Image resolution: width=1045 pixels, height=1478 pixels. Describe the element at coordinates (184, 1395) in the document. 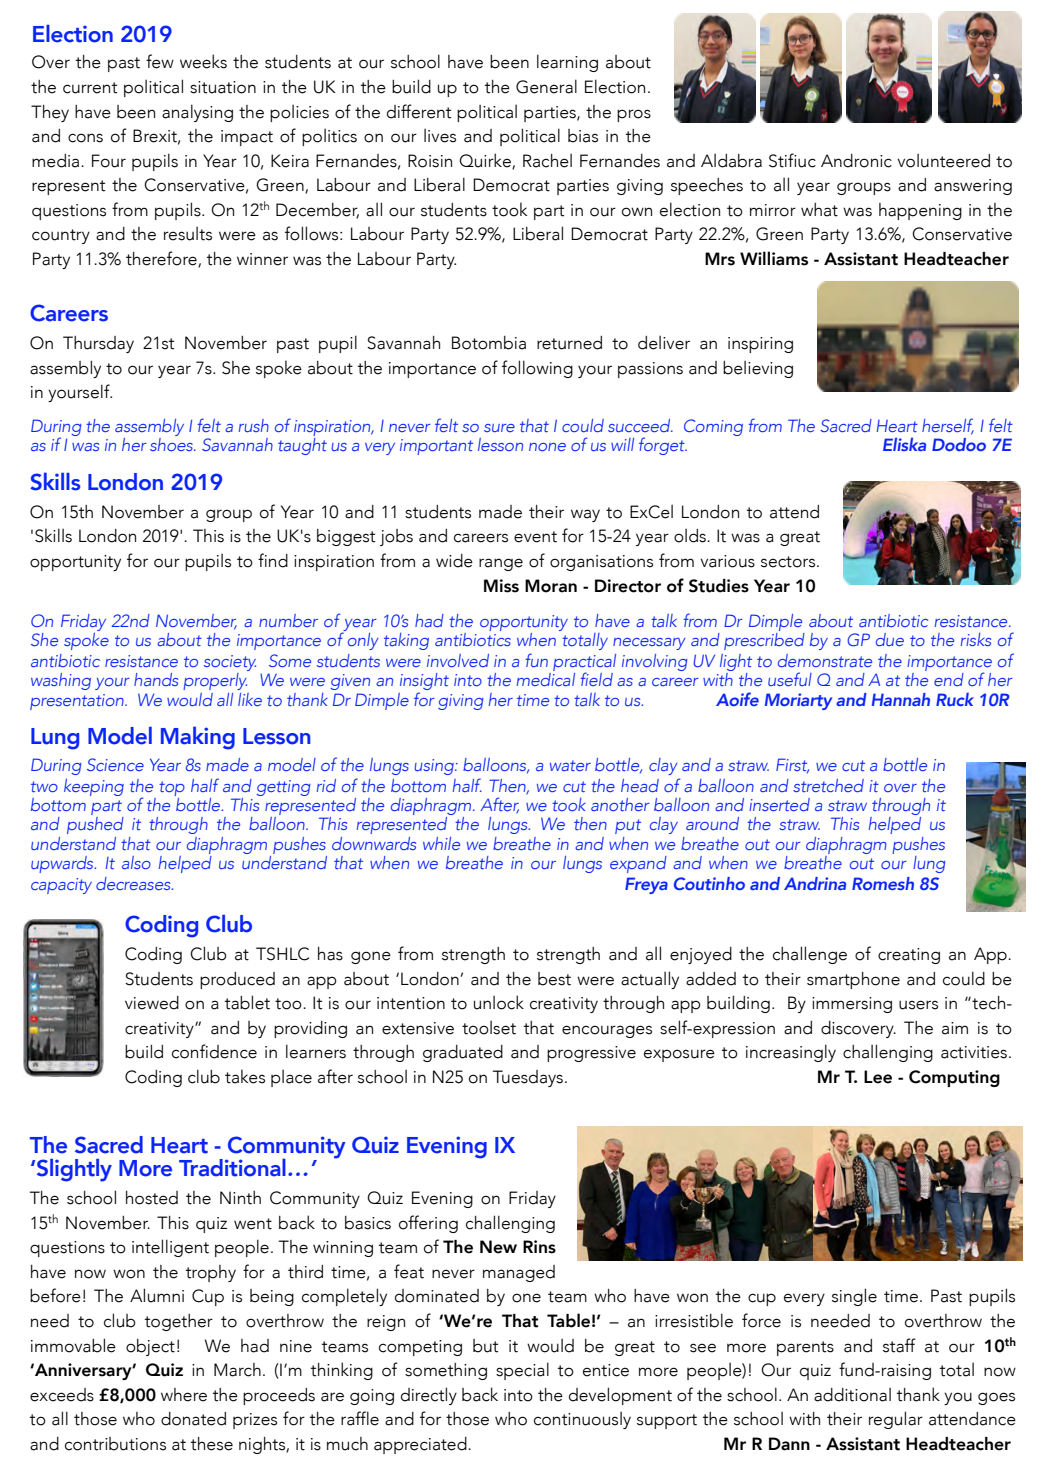

I see `where` at that location.
